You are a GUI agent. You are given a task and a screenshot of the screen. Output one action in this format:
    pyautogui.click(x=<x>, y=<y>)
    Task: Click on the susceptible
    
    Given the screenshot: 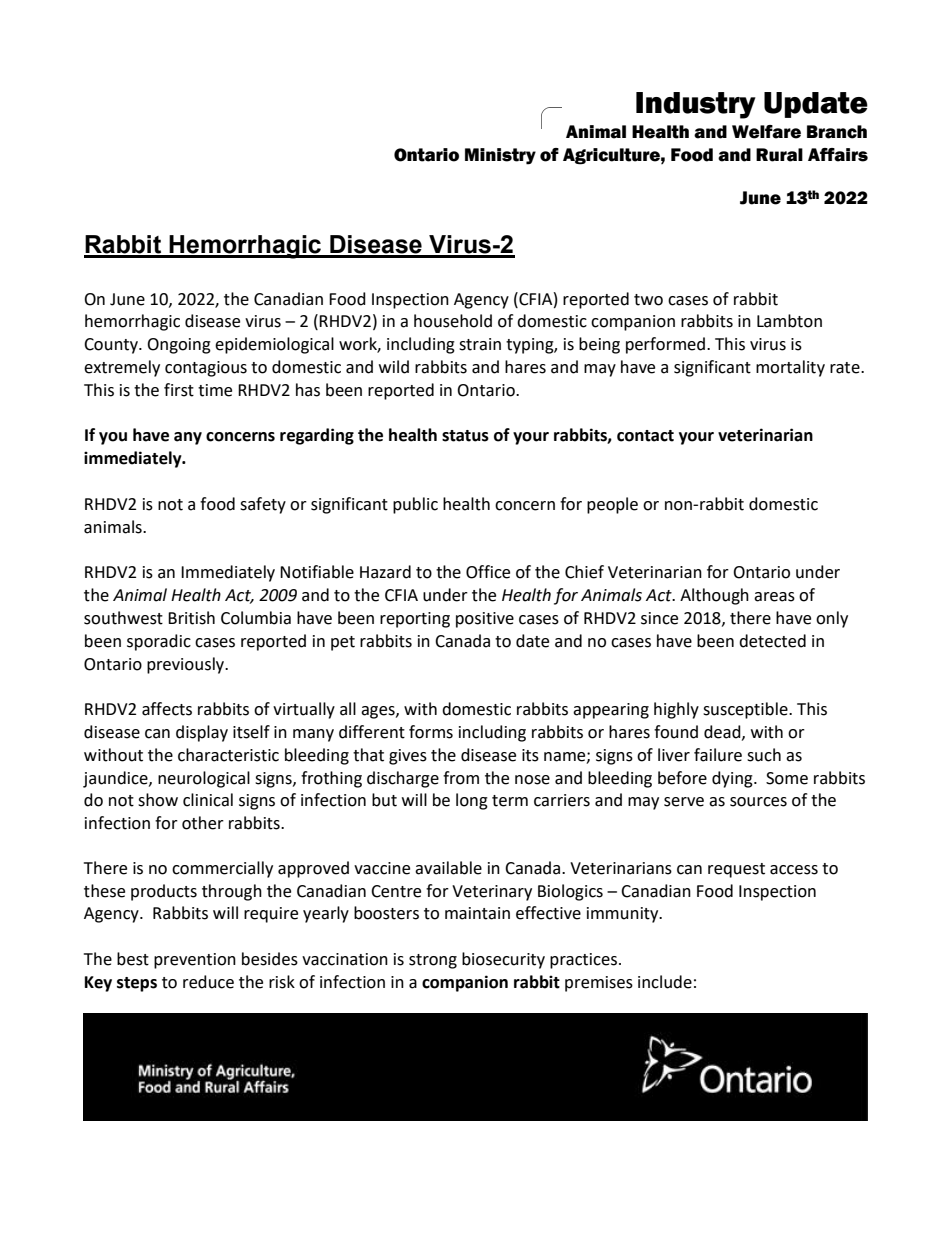 What is the action you would take?
    pyautogui.click(x=746, y=710)
